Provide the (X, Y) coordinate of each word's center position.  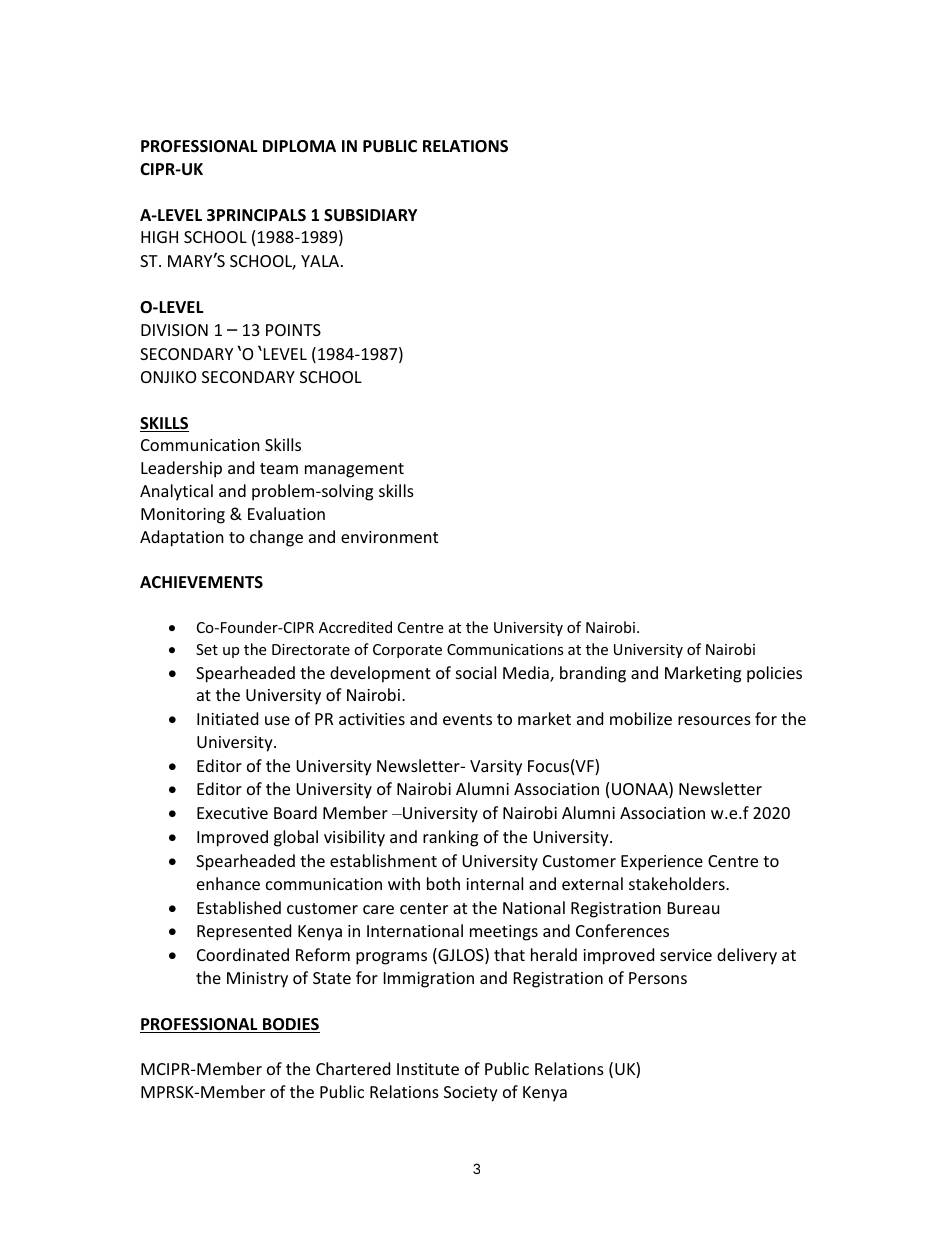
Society (471, 1094)
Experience (662, 863)
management (354, 470)
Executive (232, 813)
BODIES (290, 1025)
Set (207, 649)
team (279, 468)
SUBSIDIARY (370, 215)
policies (774, 674)
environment (389, 537)
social (476, 672)
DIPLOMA (299, 146)
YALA (321, 261)
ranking (450, 838)
